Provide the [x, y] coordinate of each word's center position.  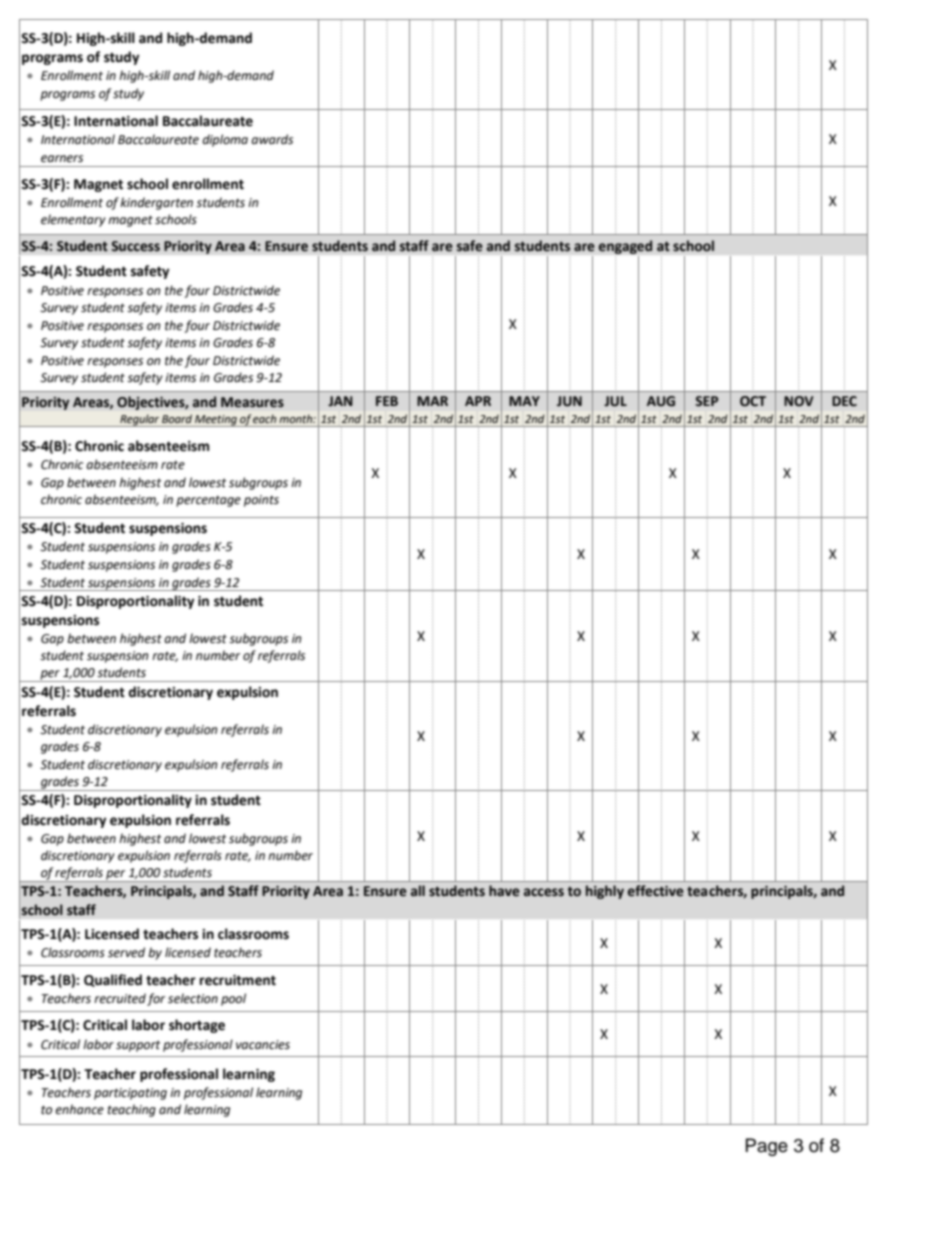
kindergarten [156, 203]
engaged [625, 247]
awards [272, 139]
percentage [208, 501]
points [261, 501]
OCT [753, 401]
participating [130, 1094]
